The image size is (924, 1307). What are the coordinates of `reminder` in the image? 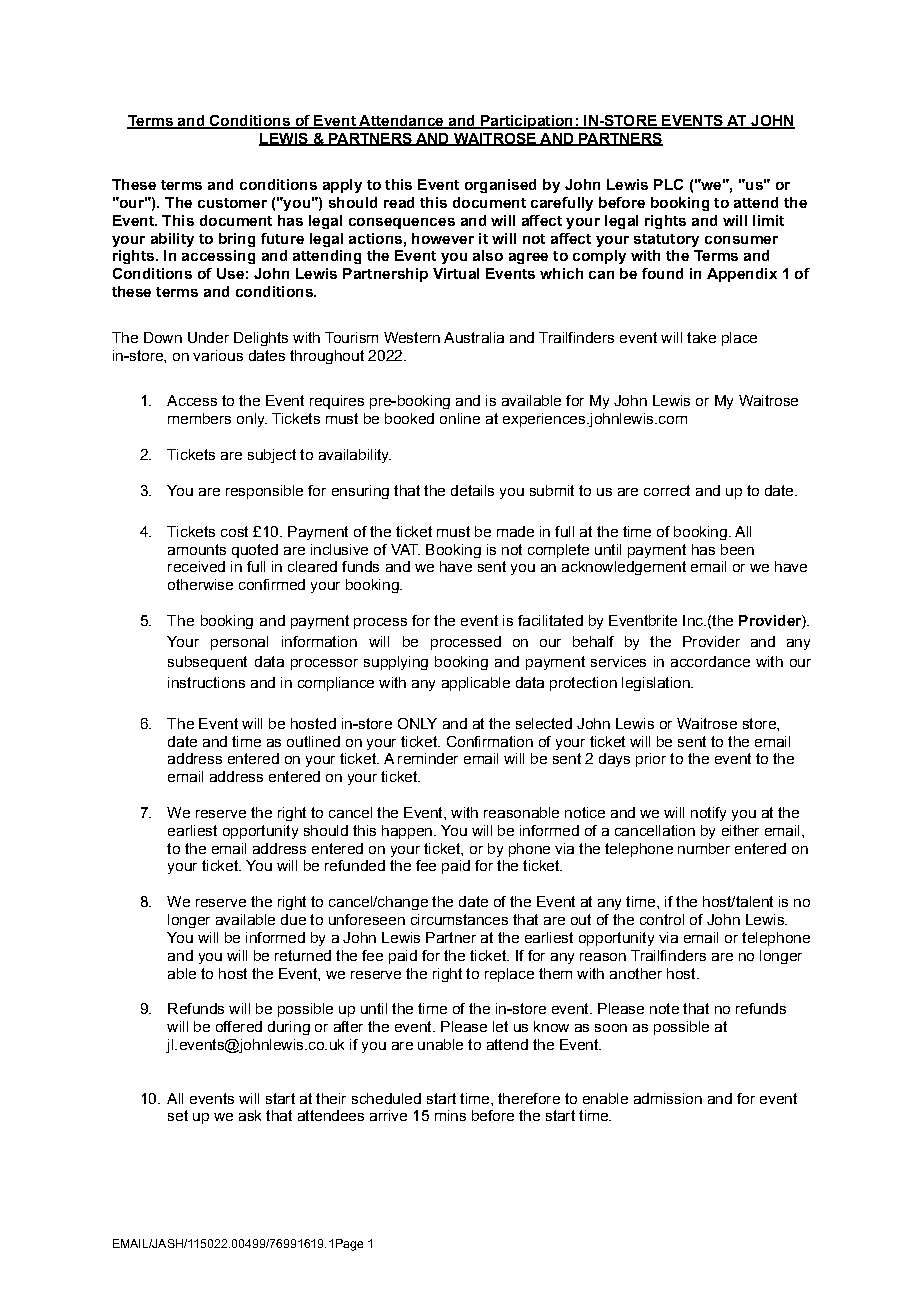 It's located at (428, 758).
